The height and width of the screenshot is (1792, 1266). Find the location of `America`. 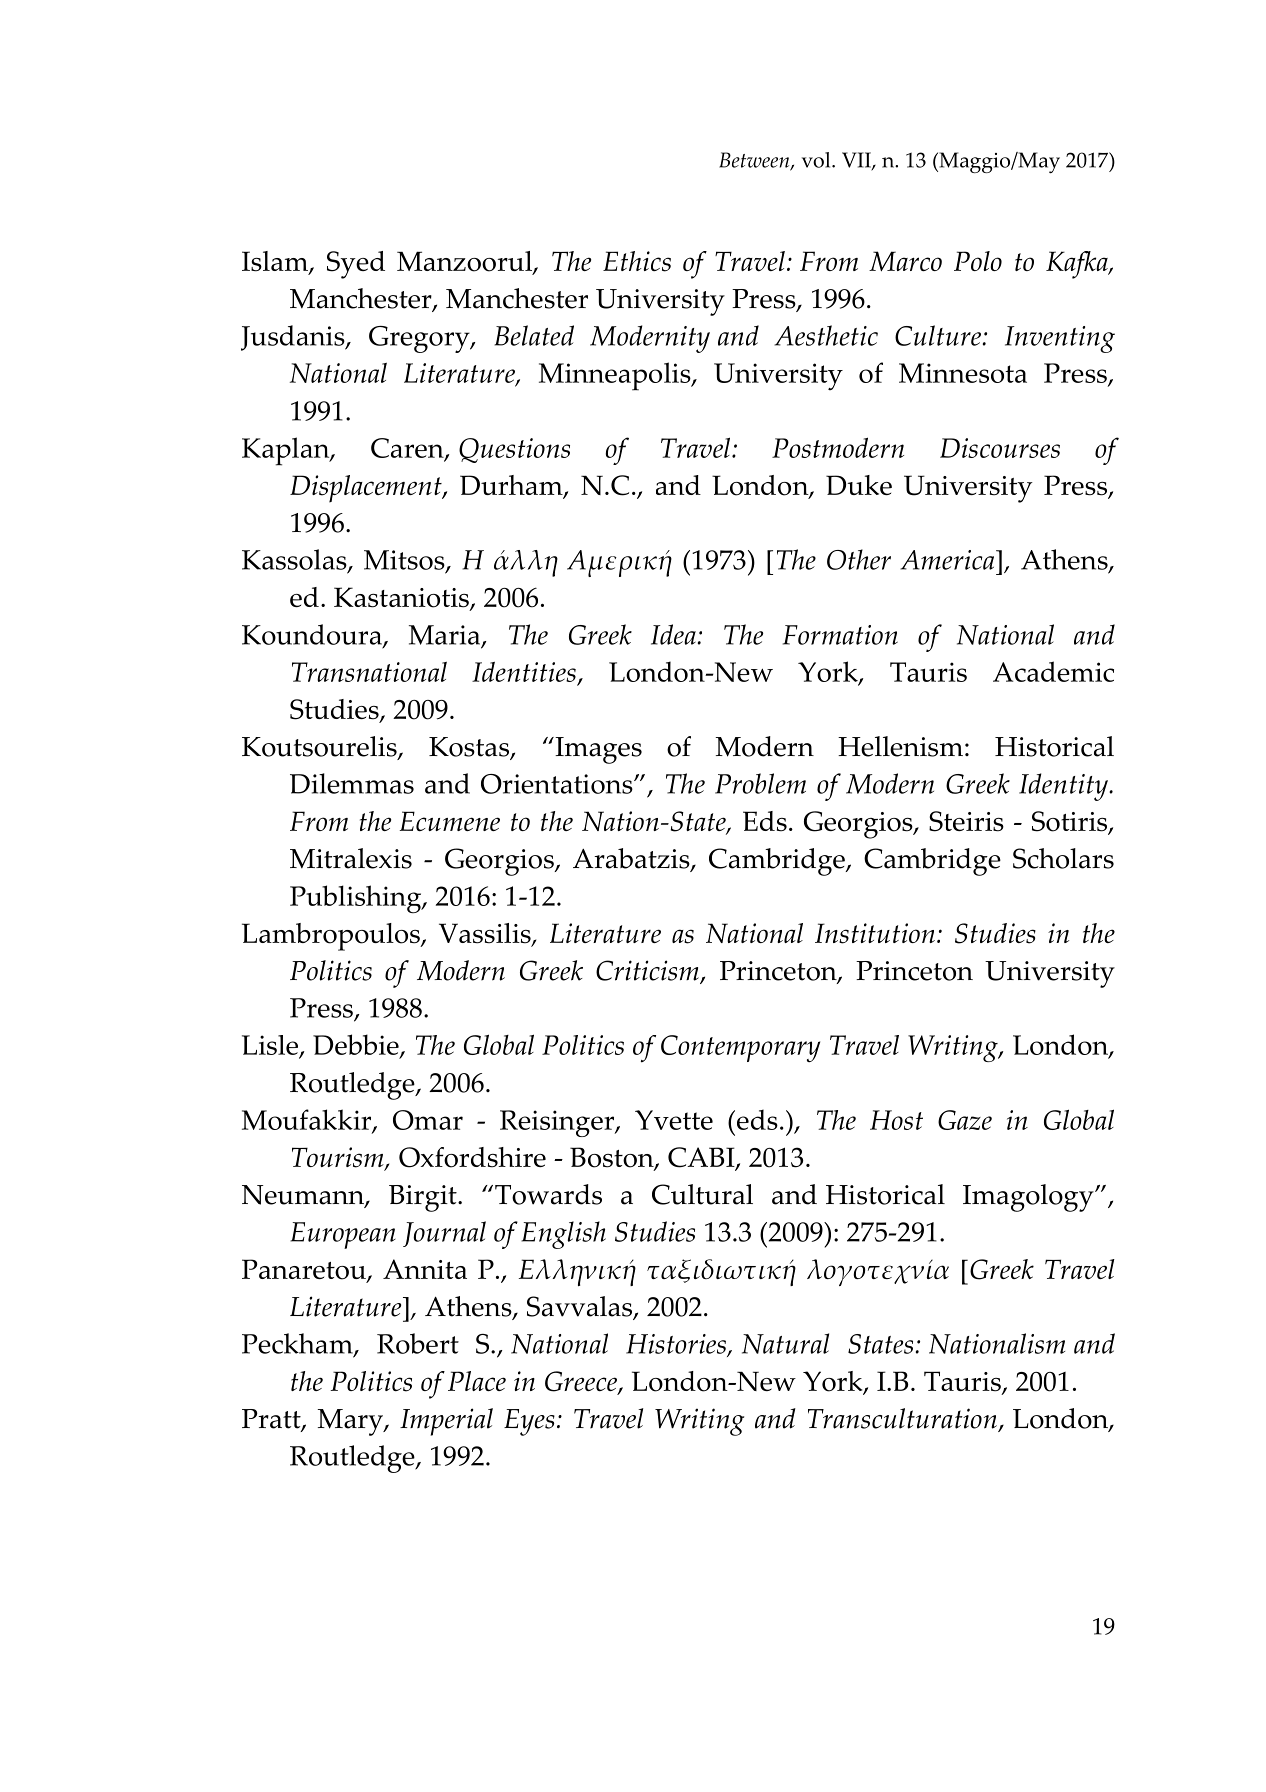

America is located at coordinates (948, 560).
